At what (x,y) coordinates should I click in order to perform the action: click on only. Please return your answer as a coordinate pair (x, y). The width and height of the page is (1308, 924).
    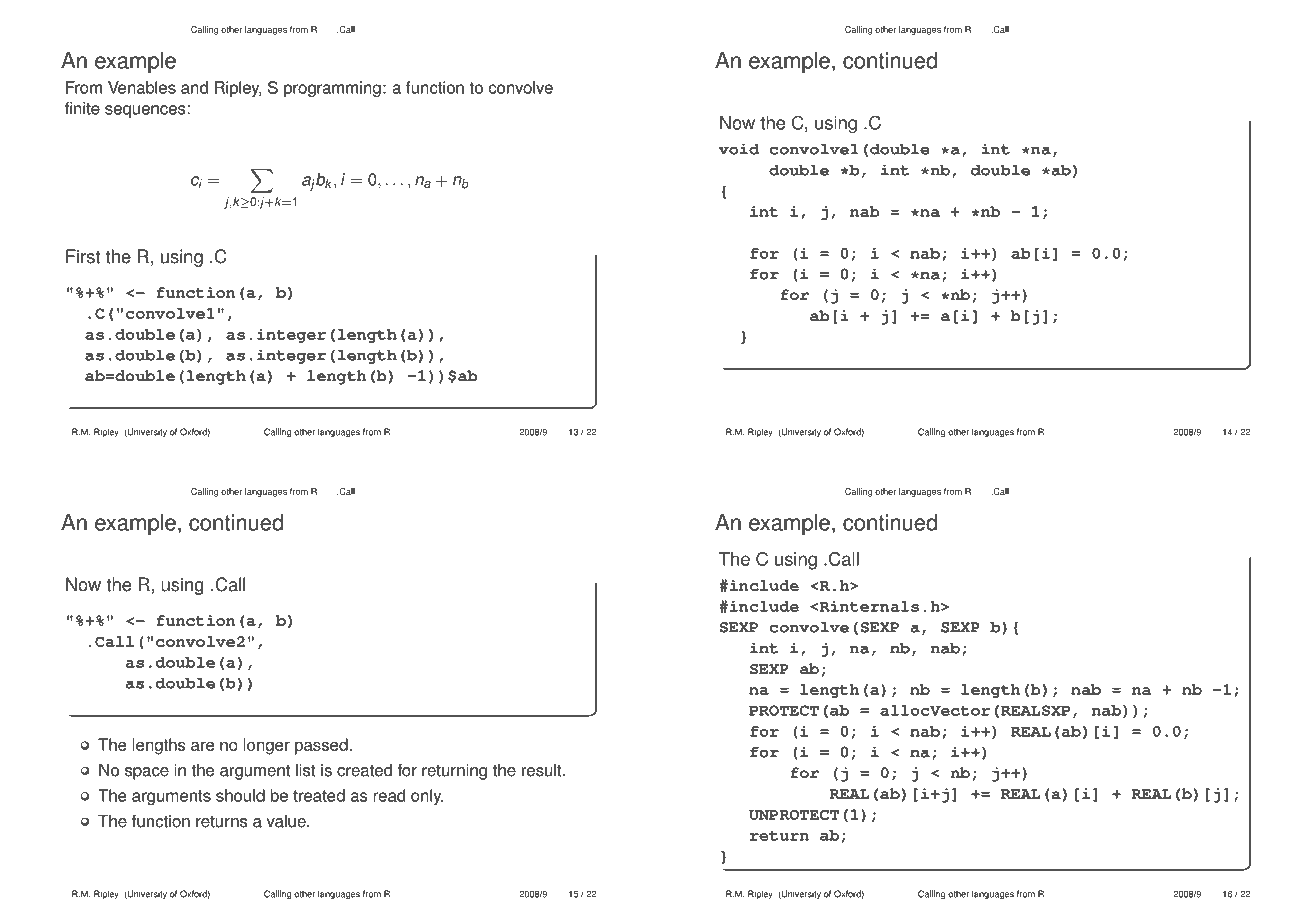
    Looking at the image, I should click on (427, 797).
